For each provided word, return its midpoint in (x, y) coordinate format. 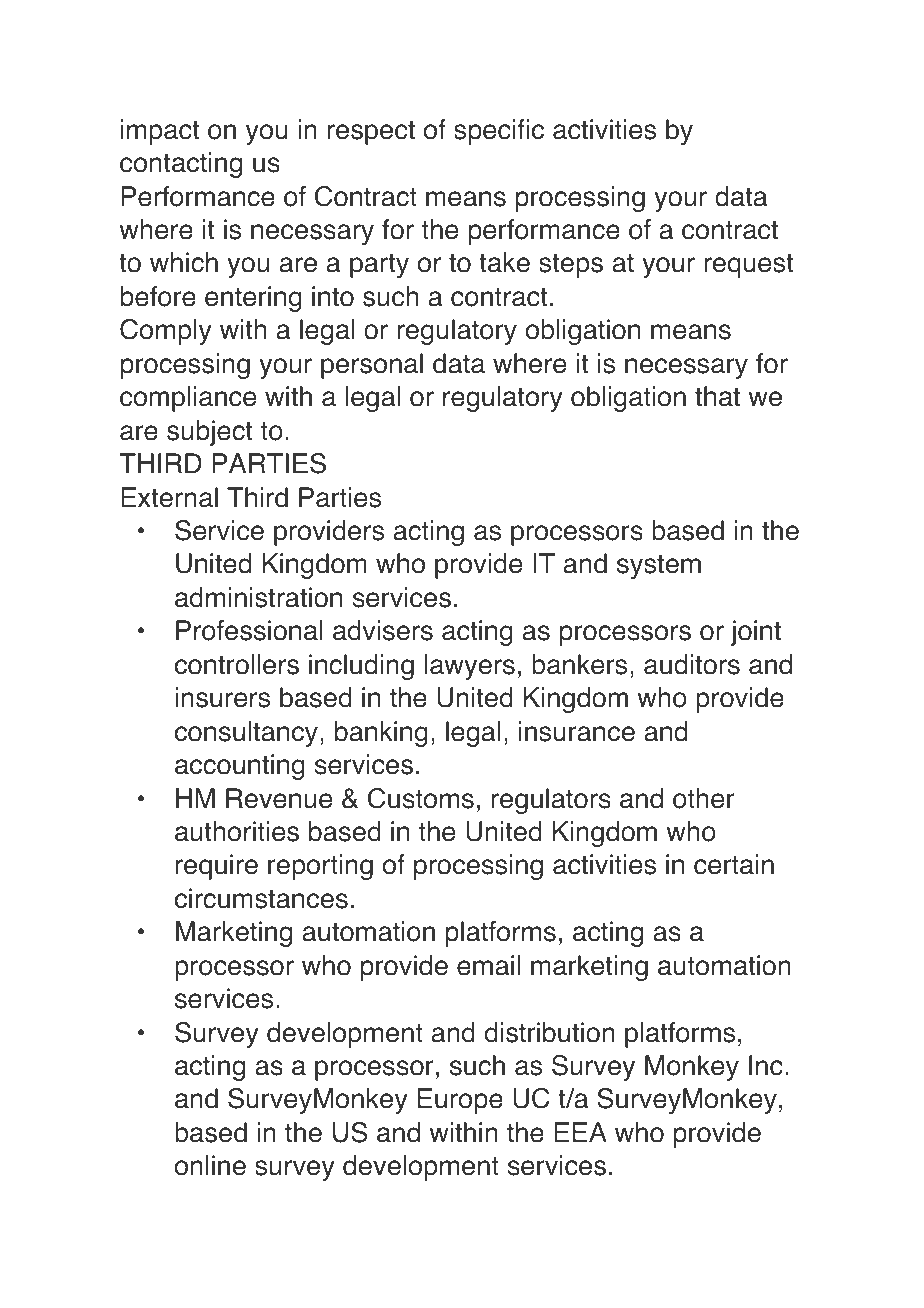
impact (160, 132)
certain (734, 864)
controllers (237, 664)
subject (209, 433)
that (717, 396)
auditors (692, 664)
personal (372, 366)
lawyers (470, 667)
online (210, 1165)
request (748, 265)
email (488, 965)
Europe (460, 1101)
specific (499, 132)
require (217, 867)
